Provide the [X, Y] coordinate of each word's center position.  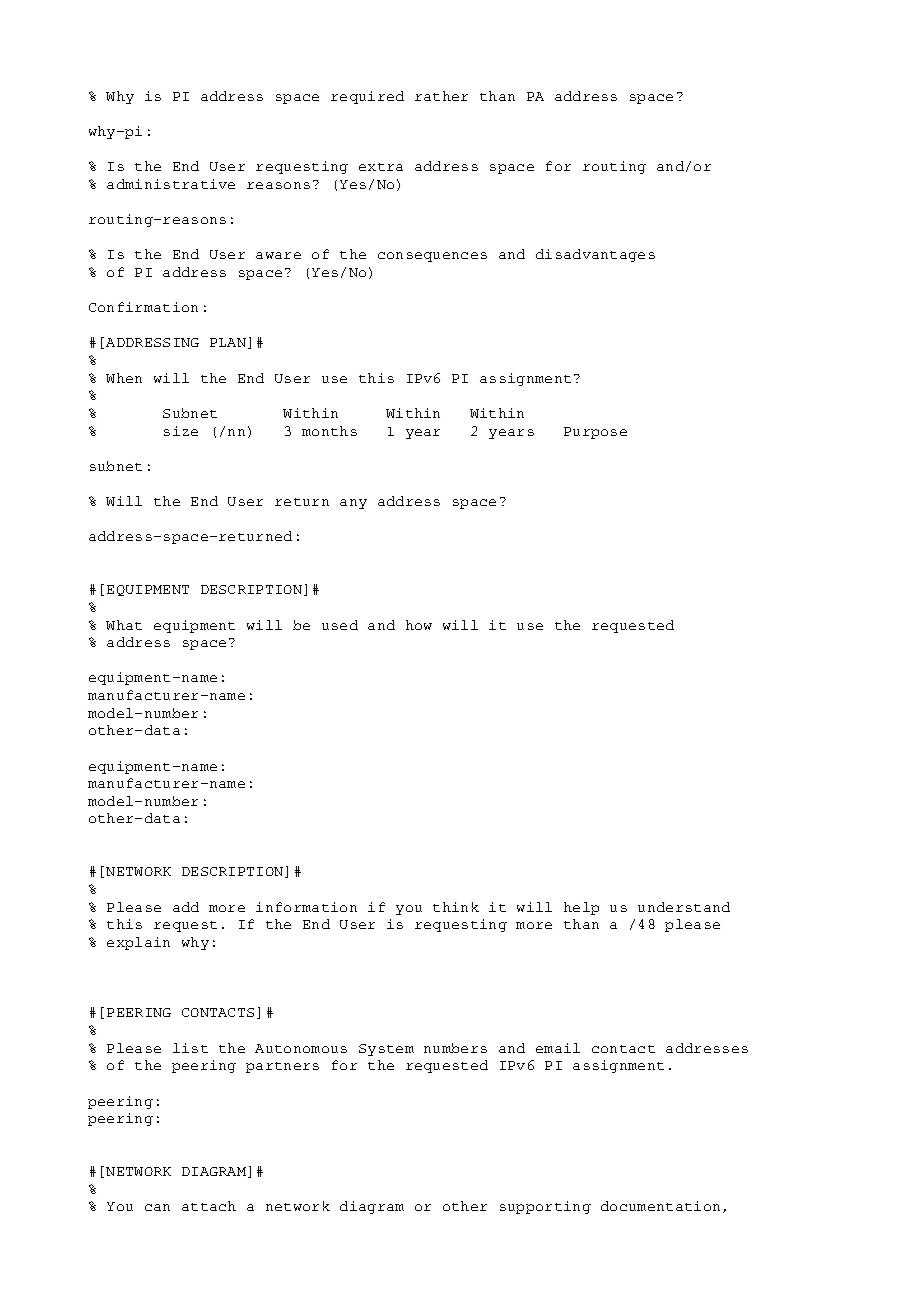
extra [381, 167]
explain [138, 943]
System [386, 1050]
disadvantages [595, 255]
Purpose [595, 433]
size [181, 431]
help [581, 908]
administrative [171, 184]
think [456, 907]
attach [209, 1206]
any [353, 504]
